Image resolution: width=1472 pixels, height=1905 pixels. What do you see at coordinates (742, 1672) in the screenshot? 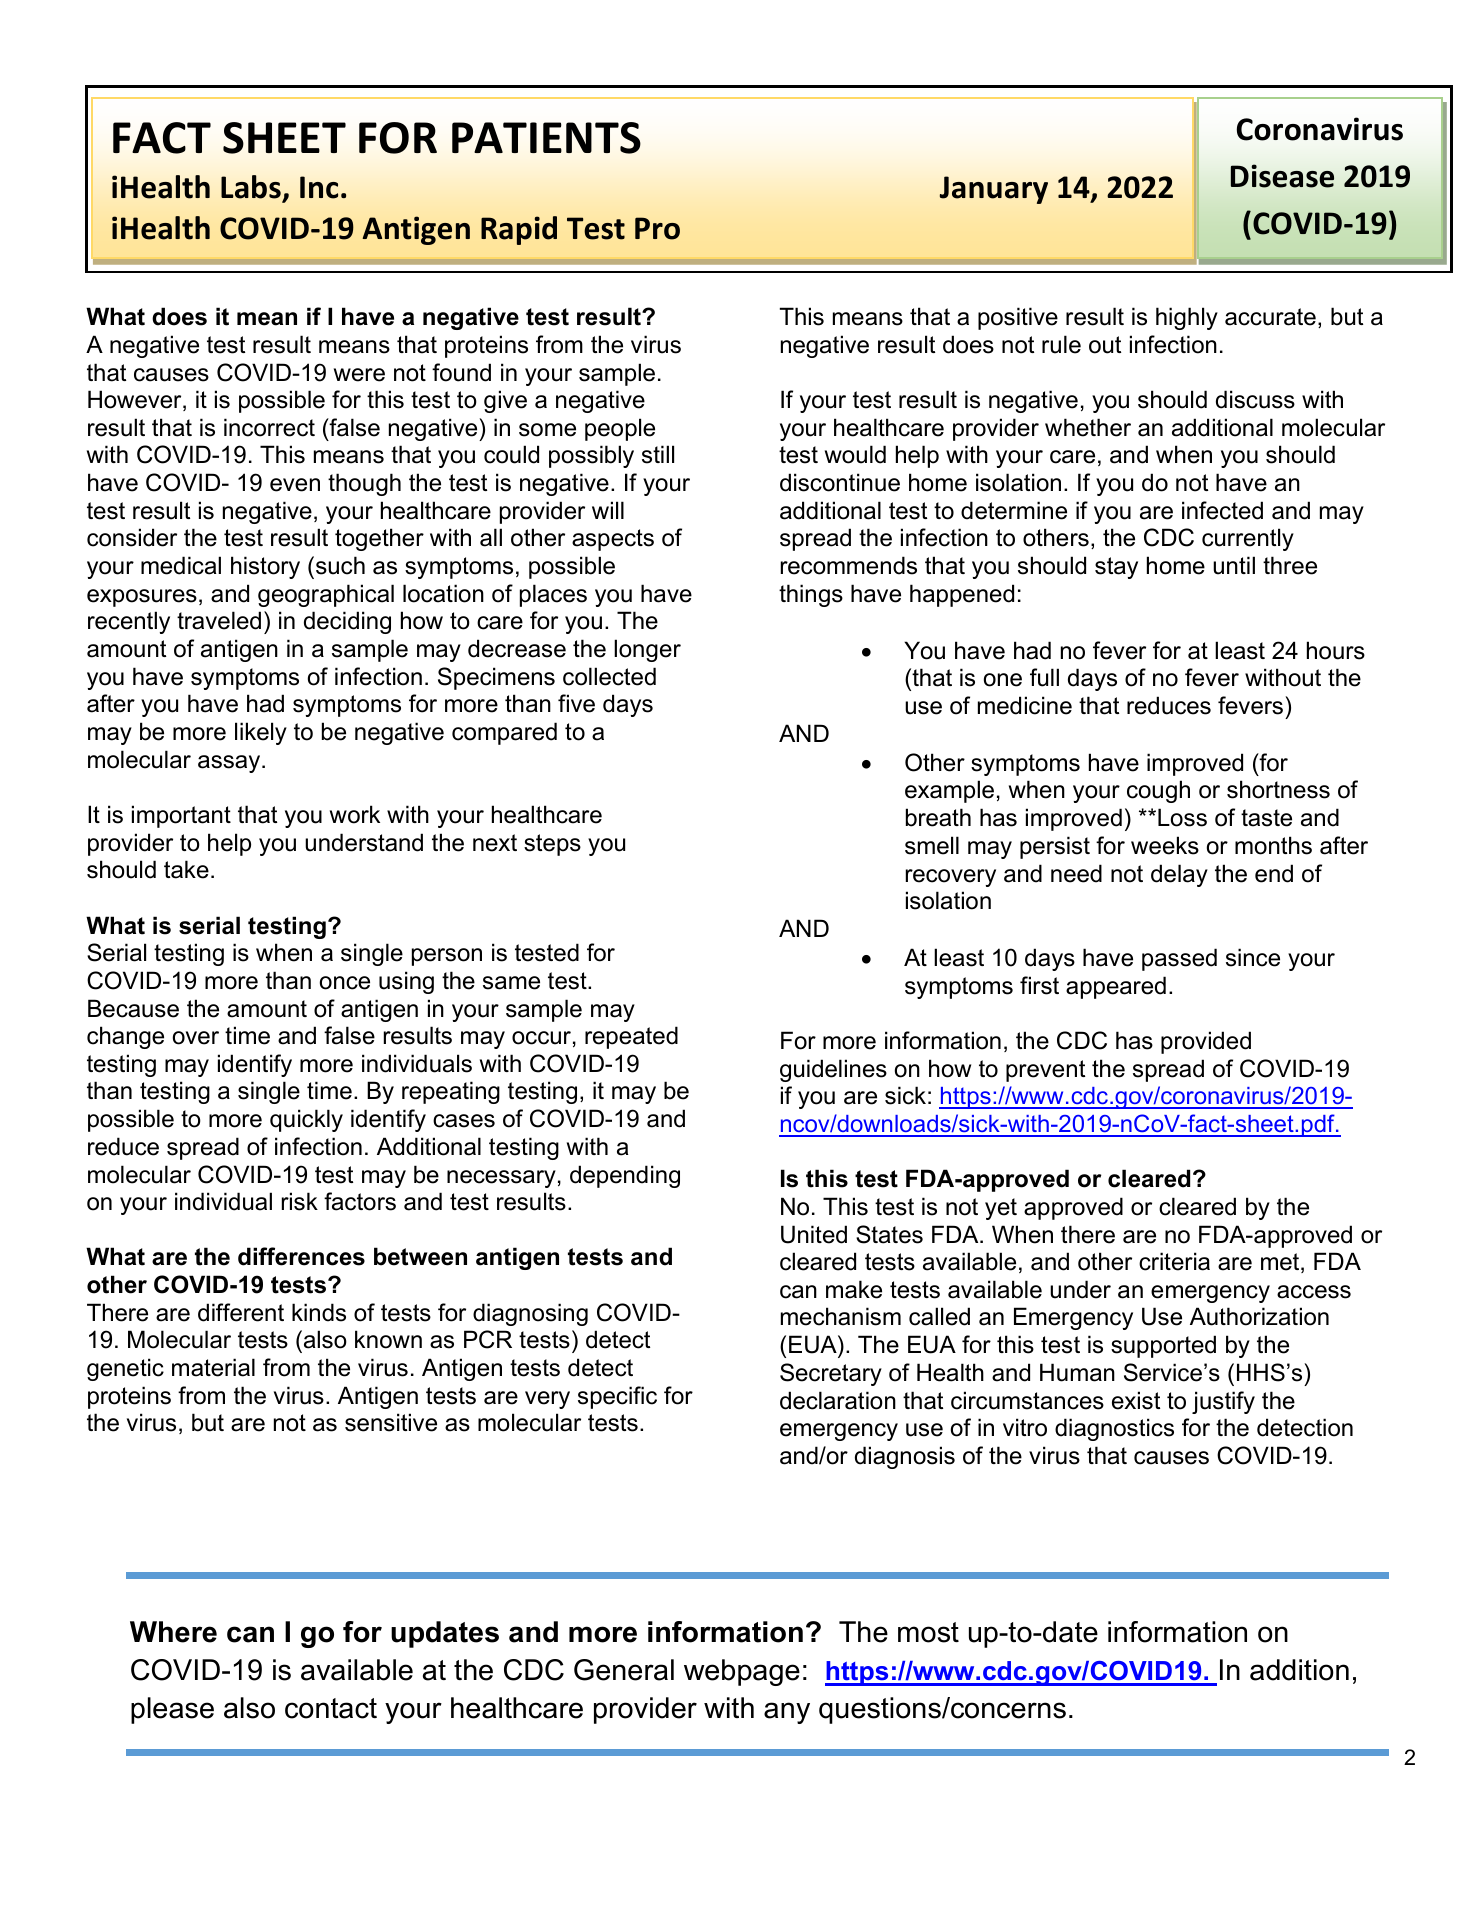
I see `webpage` at bounding box center [742, 1672].
